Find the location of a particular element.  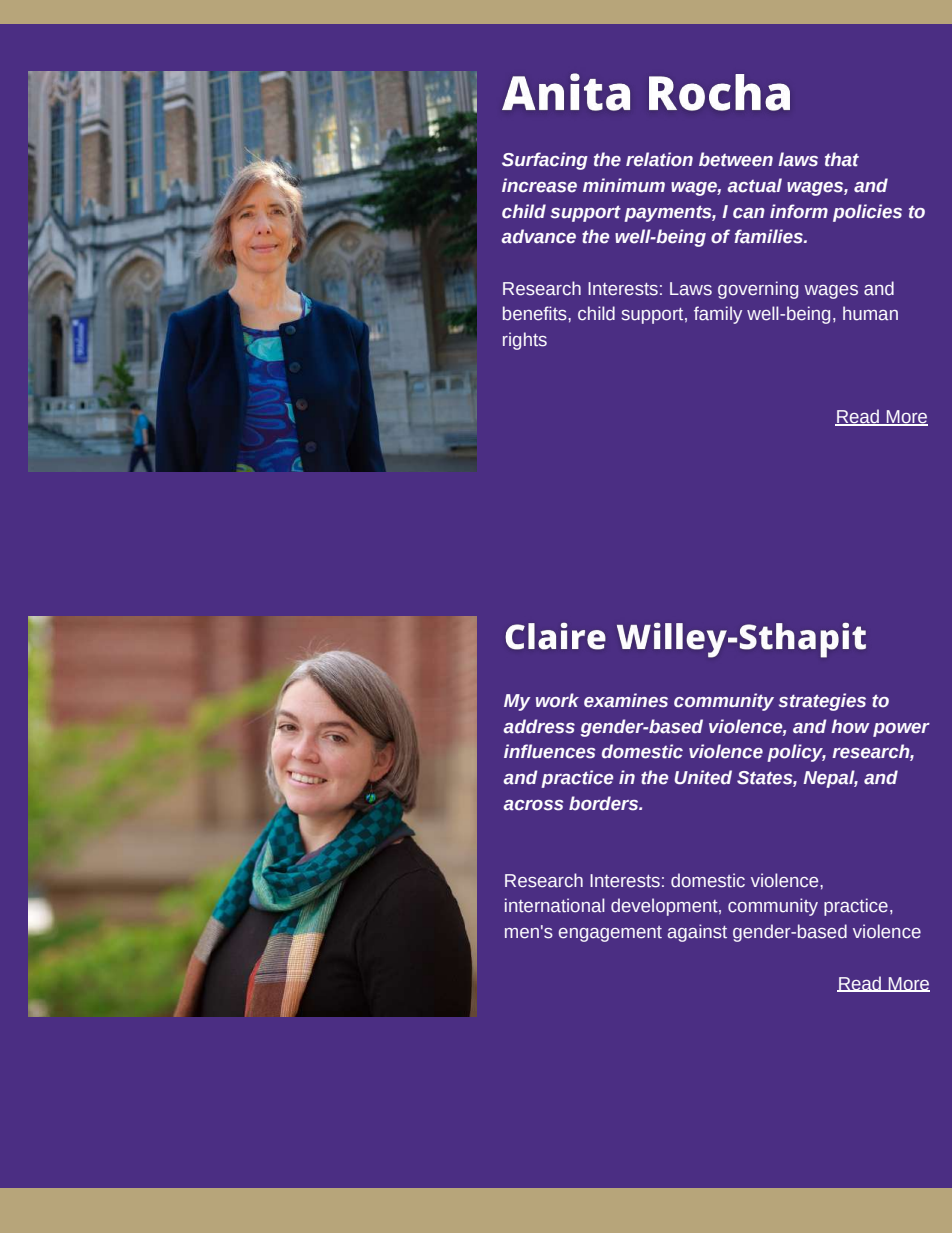

increase is located at coordinates (539, 185).
